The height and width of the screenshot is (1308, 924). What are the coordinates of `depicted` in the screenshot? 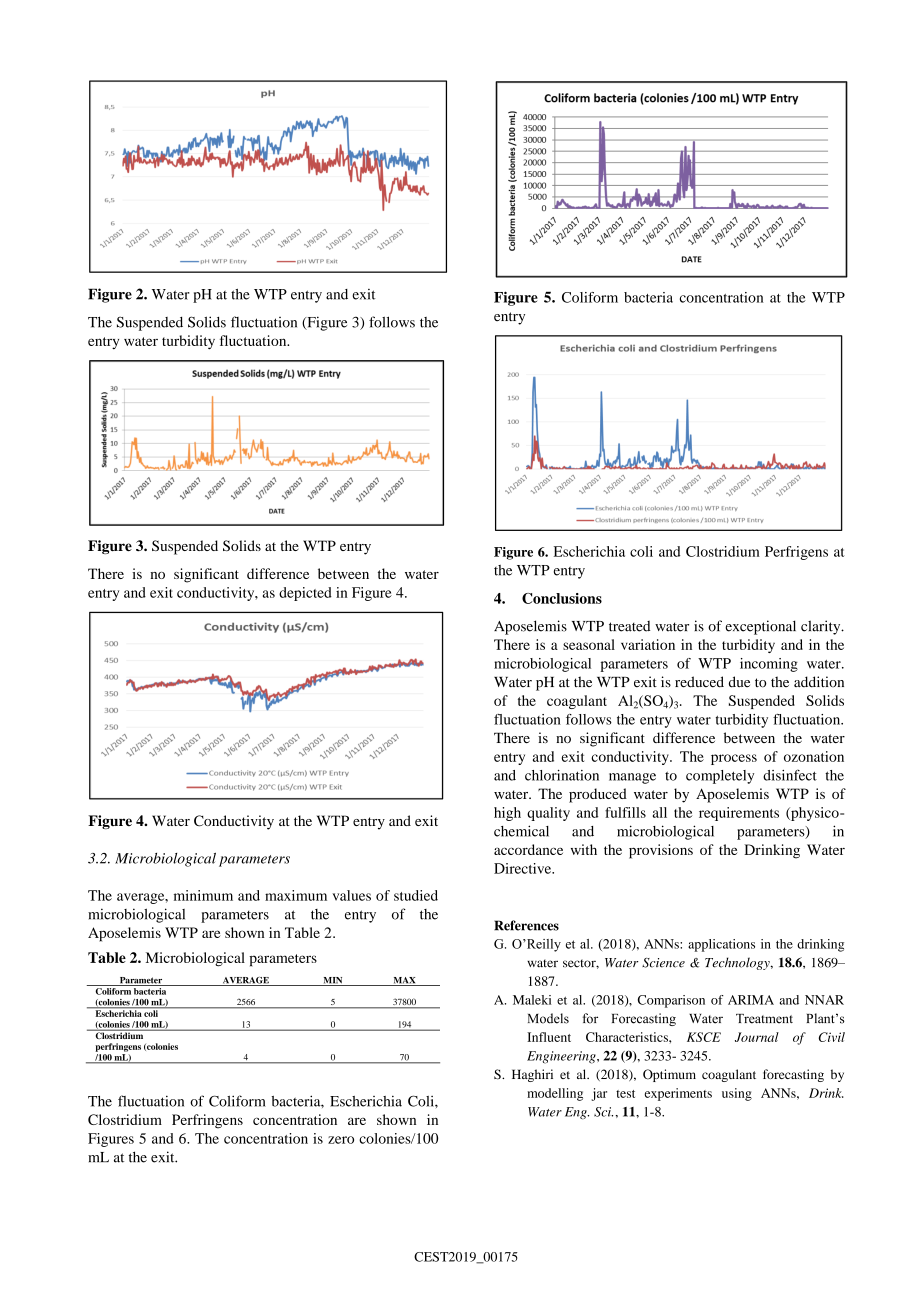 It's located at (305, 594).
